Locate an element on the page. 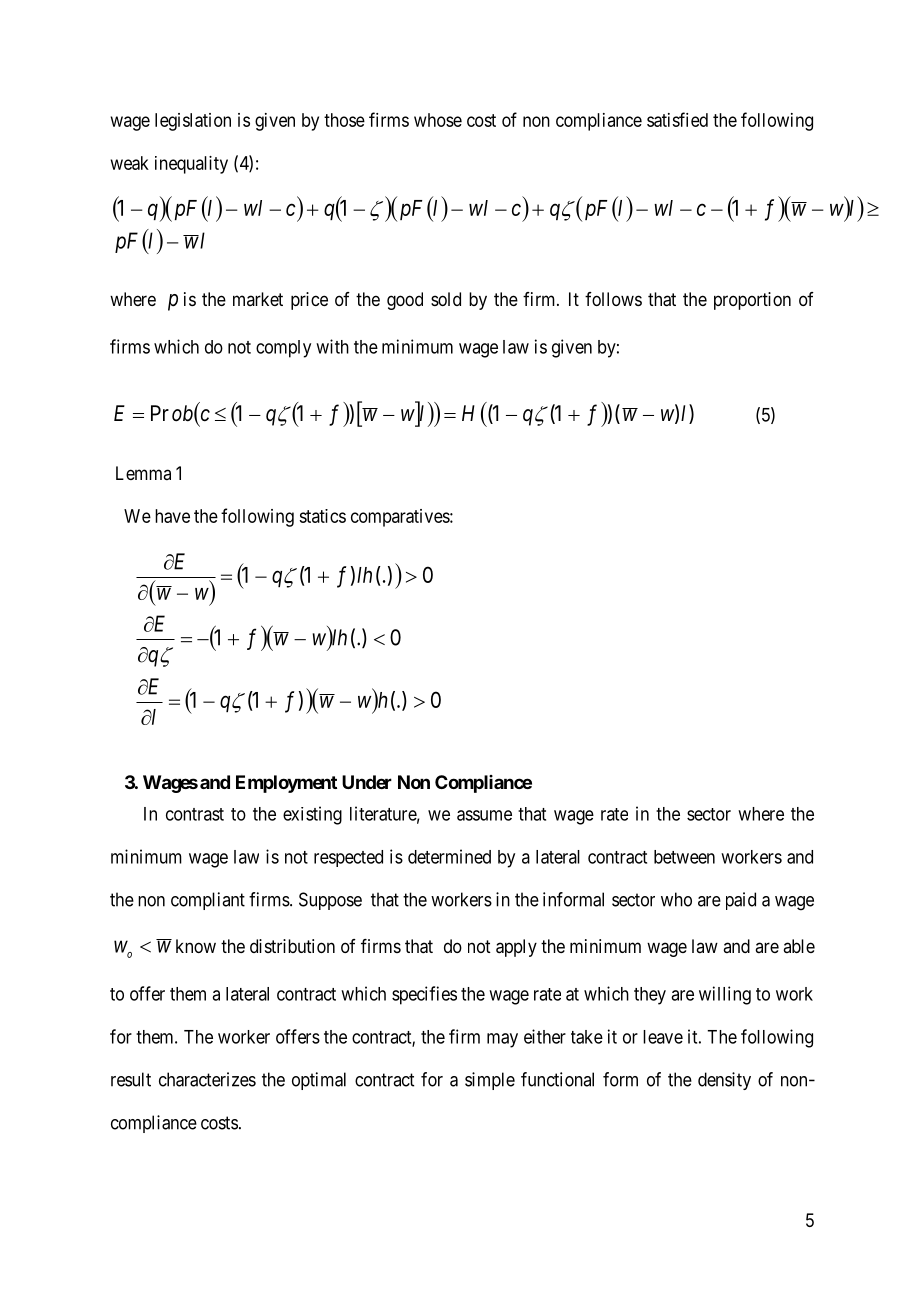 The height and width of the image is (1308, 924). may is located at coordinates (502, 1040).
